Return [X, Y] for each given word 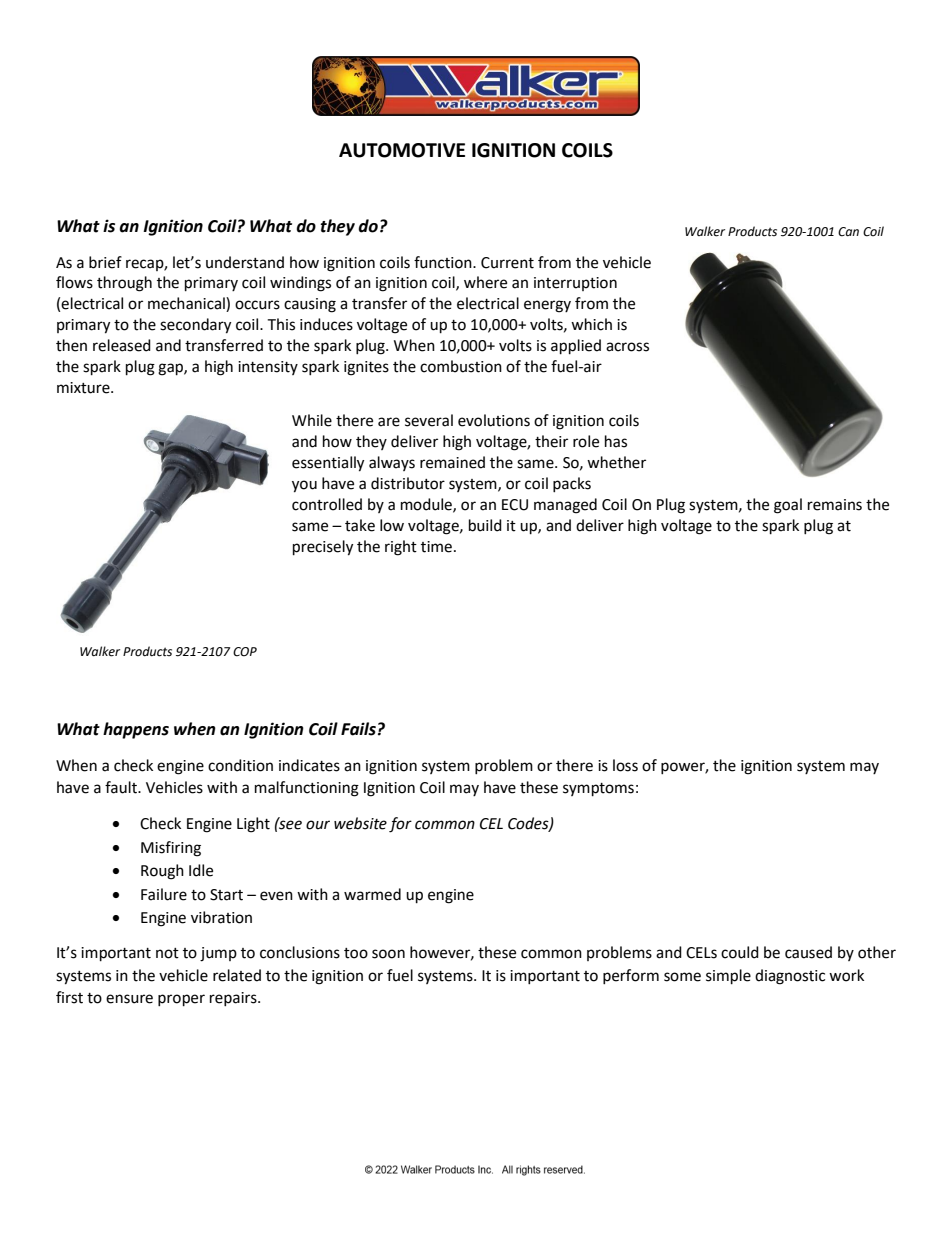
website [360, 823]
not [167, 953]
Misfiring [171, 849]
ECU [515, 505]
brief [105, 262]
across [627, 347]
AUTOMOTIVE [402, 150]
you [304, 486]
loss [625, 765]
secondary [195, 326]
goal [788, 506]
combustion [461, 366]
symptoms [598, 790]
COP [245, 652]
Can [848, 232]
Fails [358, 729]
